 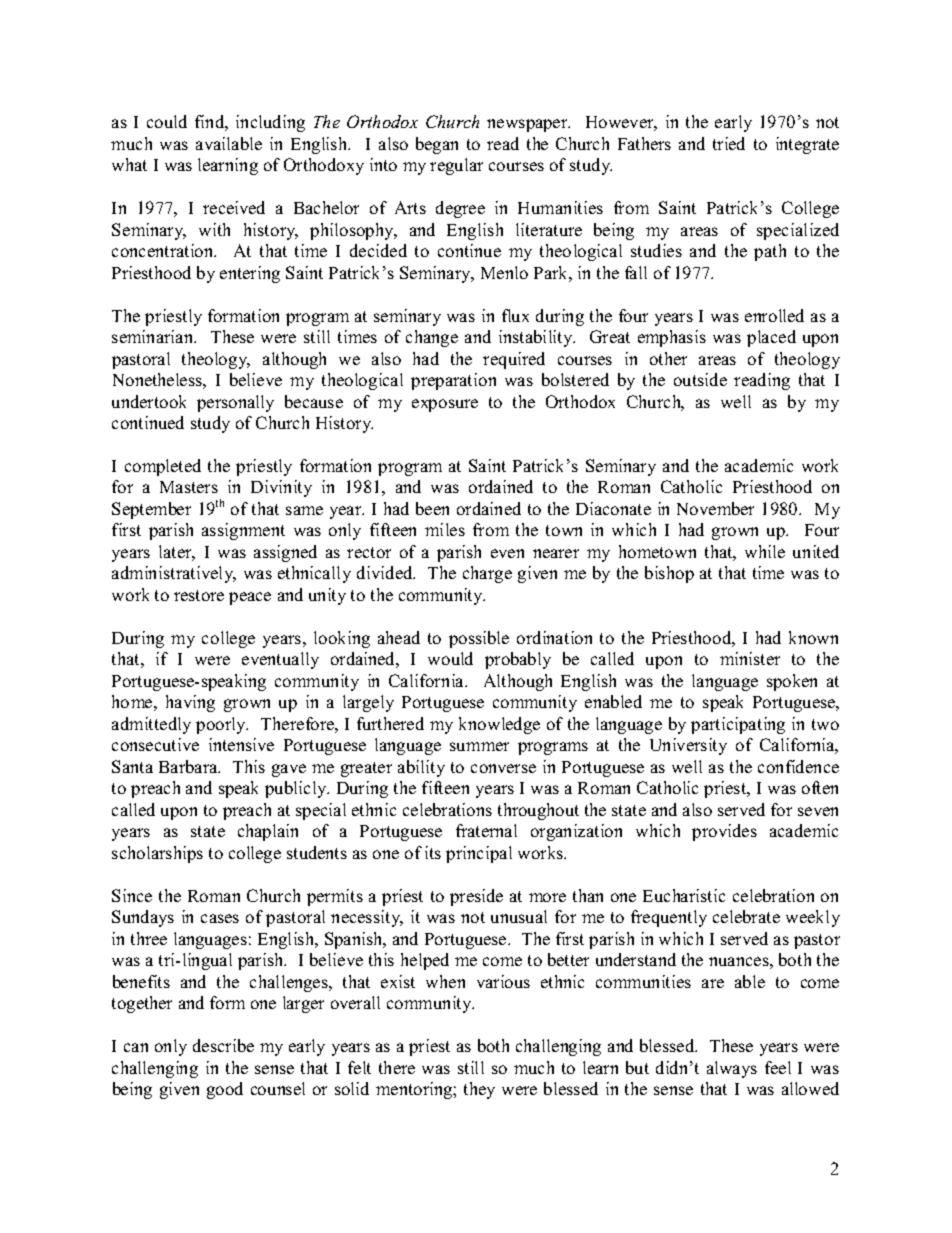 What do you see at coordinates (456, 166) in the image?
I see `regular` at bounding box center [456, 166].
